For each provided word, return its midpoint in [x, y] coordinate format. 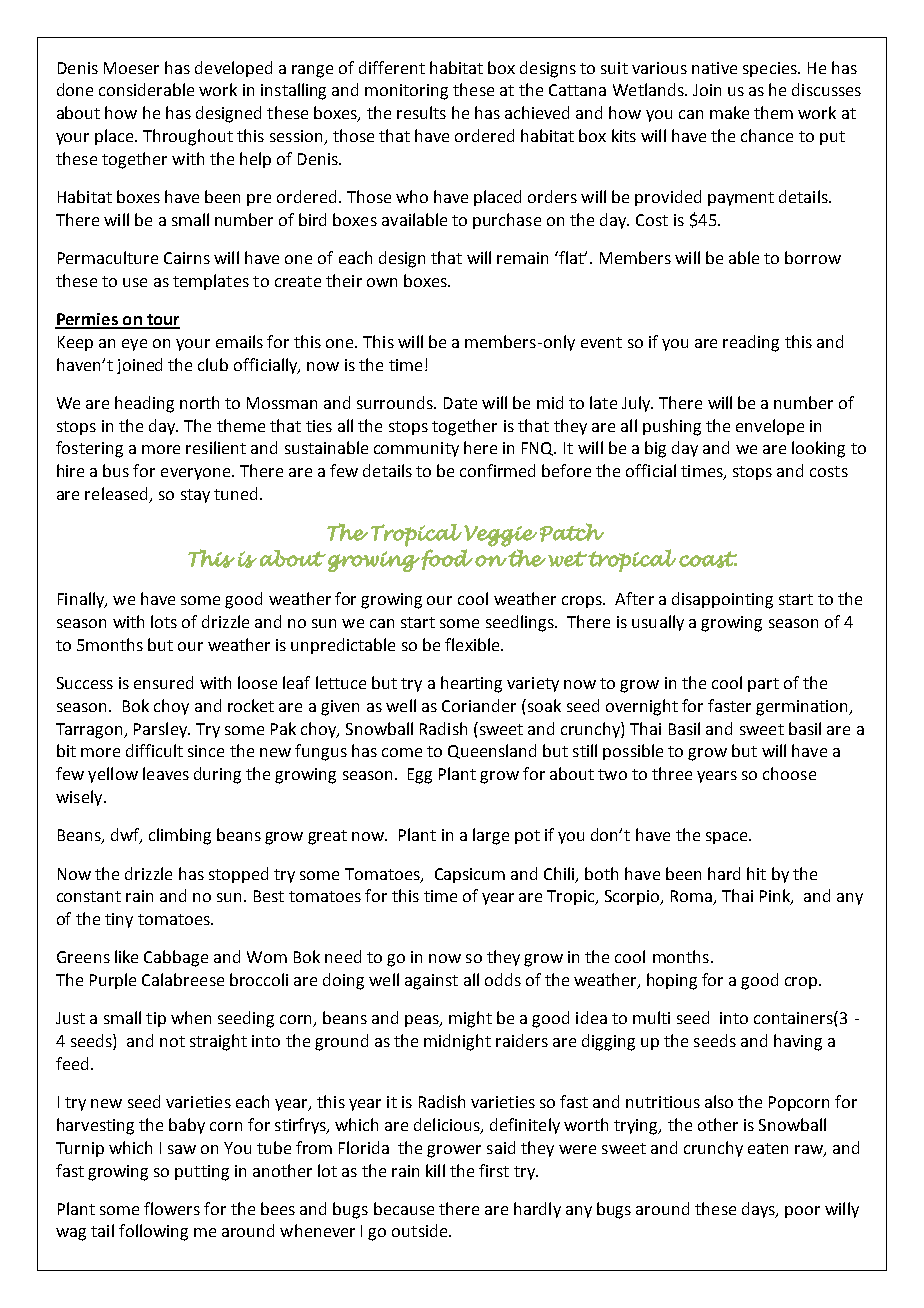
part [763, 685]
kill [435, 1170]
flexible [473, 644]
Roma [693, 897]
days [759, 1210]
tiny [119, 920]
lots [164, 621]
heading [144, 404]
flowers [172, 1208]
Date [460, 403]
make [729, 112]
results [421, 112]
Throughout [188, 137]
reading [751, 343]
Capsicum [470, 875]
